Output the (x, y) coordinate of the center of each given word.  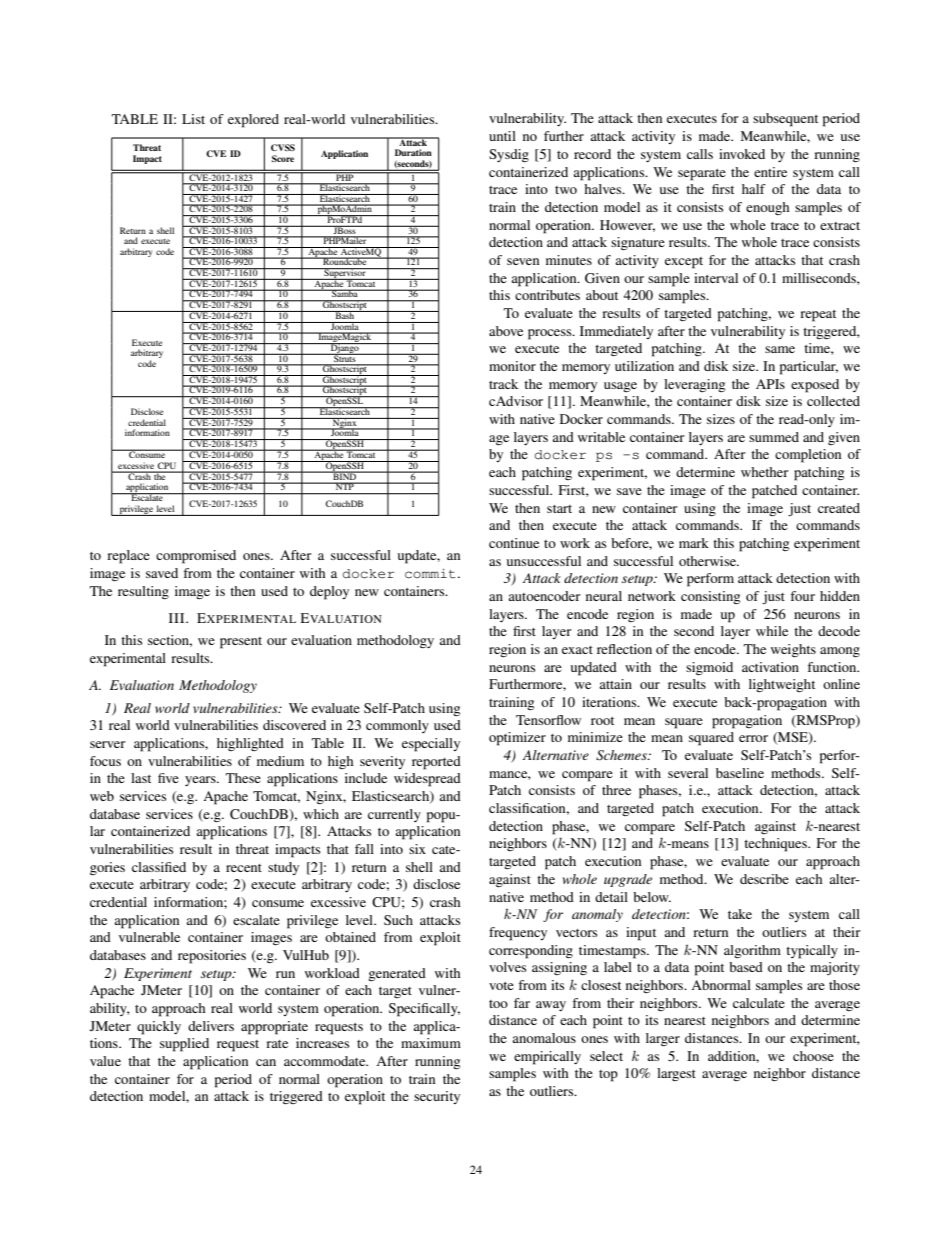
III (178, 618)
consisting (710, 597)
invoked (742, 154)
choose (813, 1056)
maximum (431, 1043)
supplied (184, 1045)
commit (430, 574)
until (502, 136)
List (193, 119)
